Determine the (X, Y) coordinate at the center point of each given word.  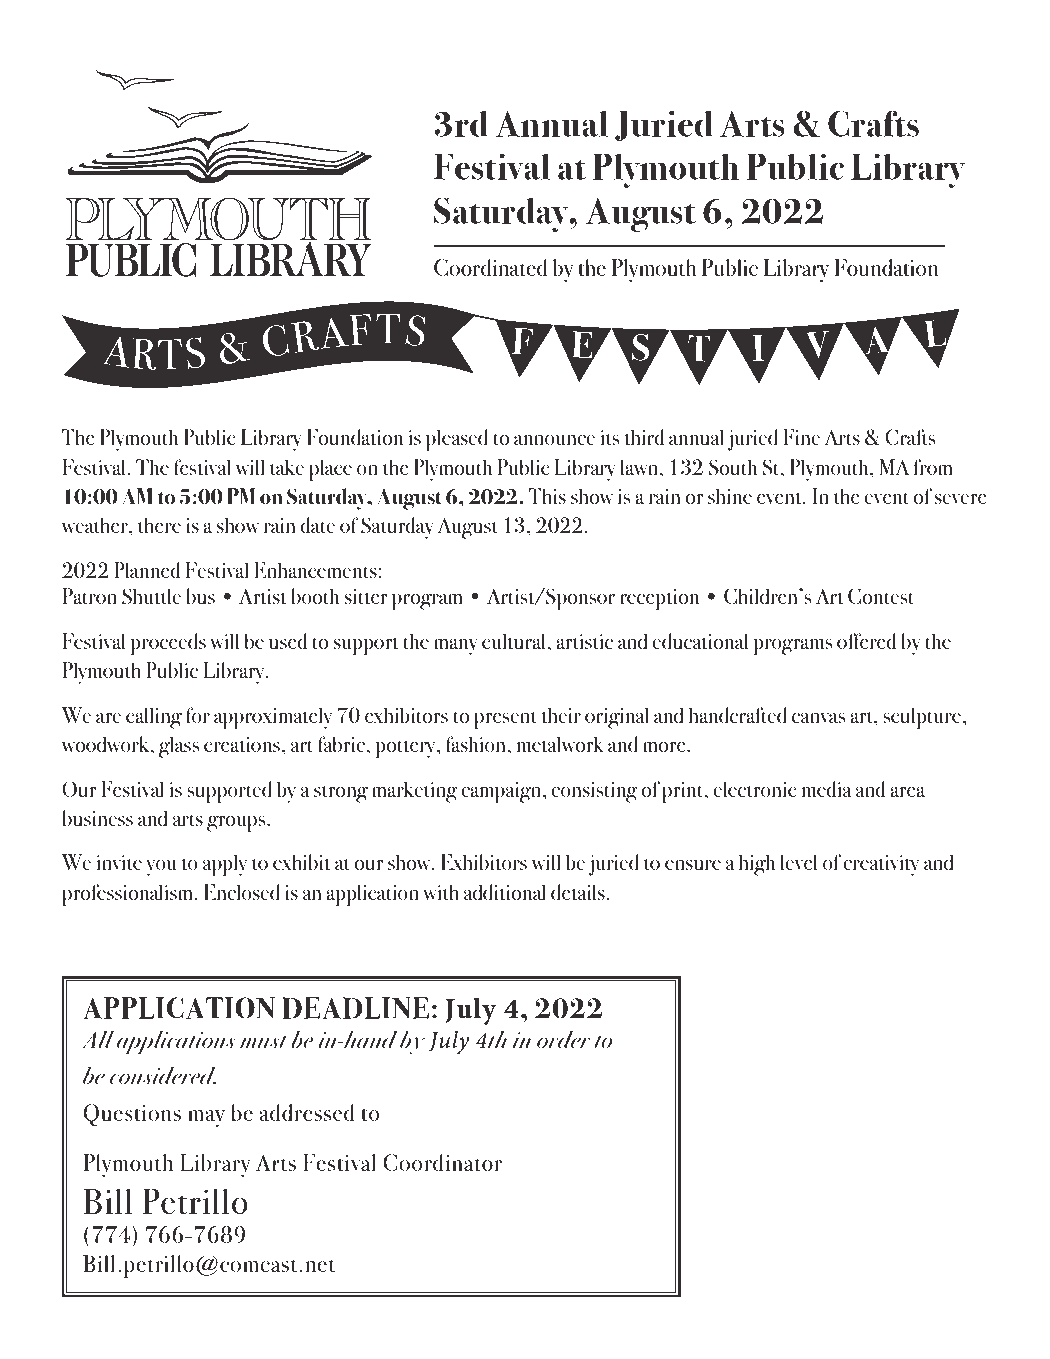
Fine (801, 437)
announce (554, 440)
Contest (881, 596)
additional (505, 892)
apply (225, 865)
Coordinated (491, 267)
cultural (515, 641)
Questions (132, 1115)
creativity (881, 865)
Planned (147, 570)
